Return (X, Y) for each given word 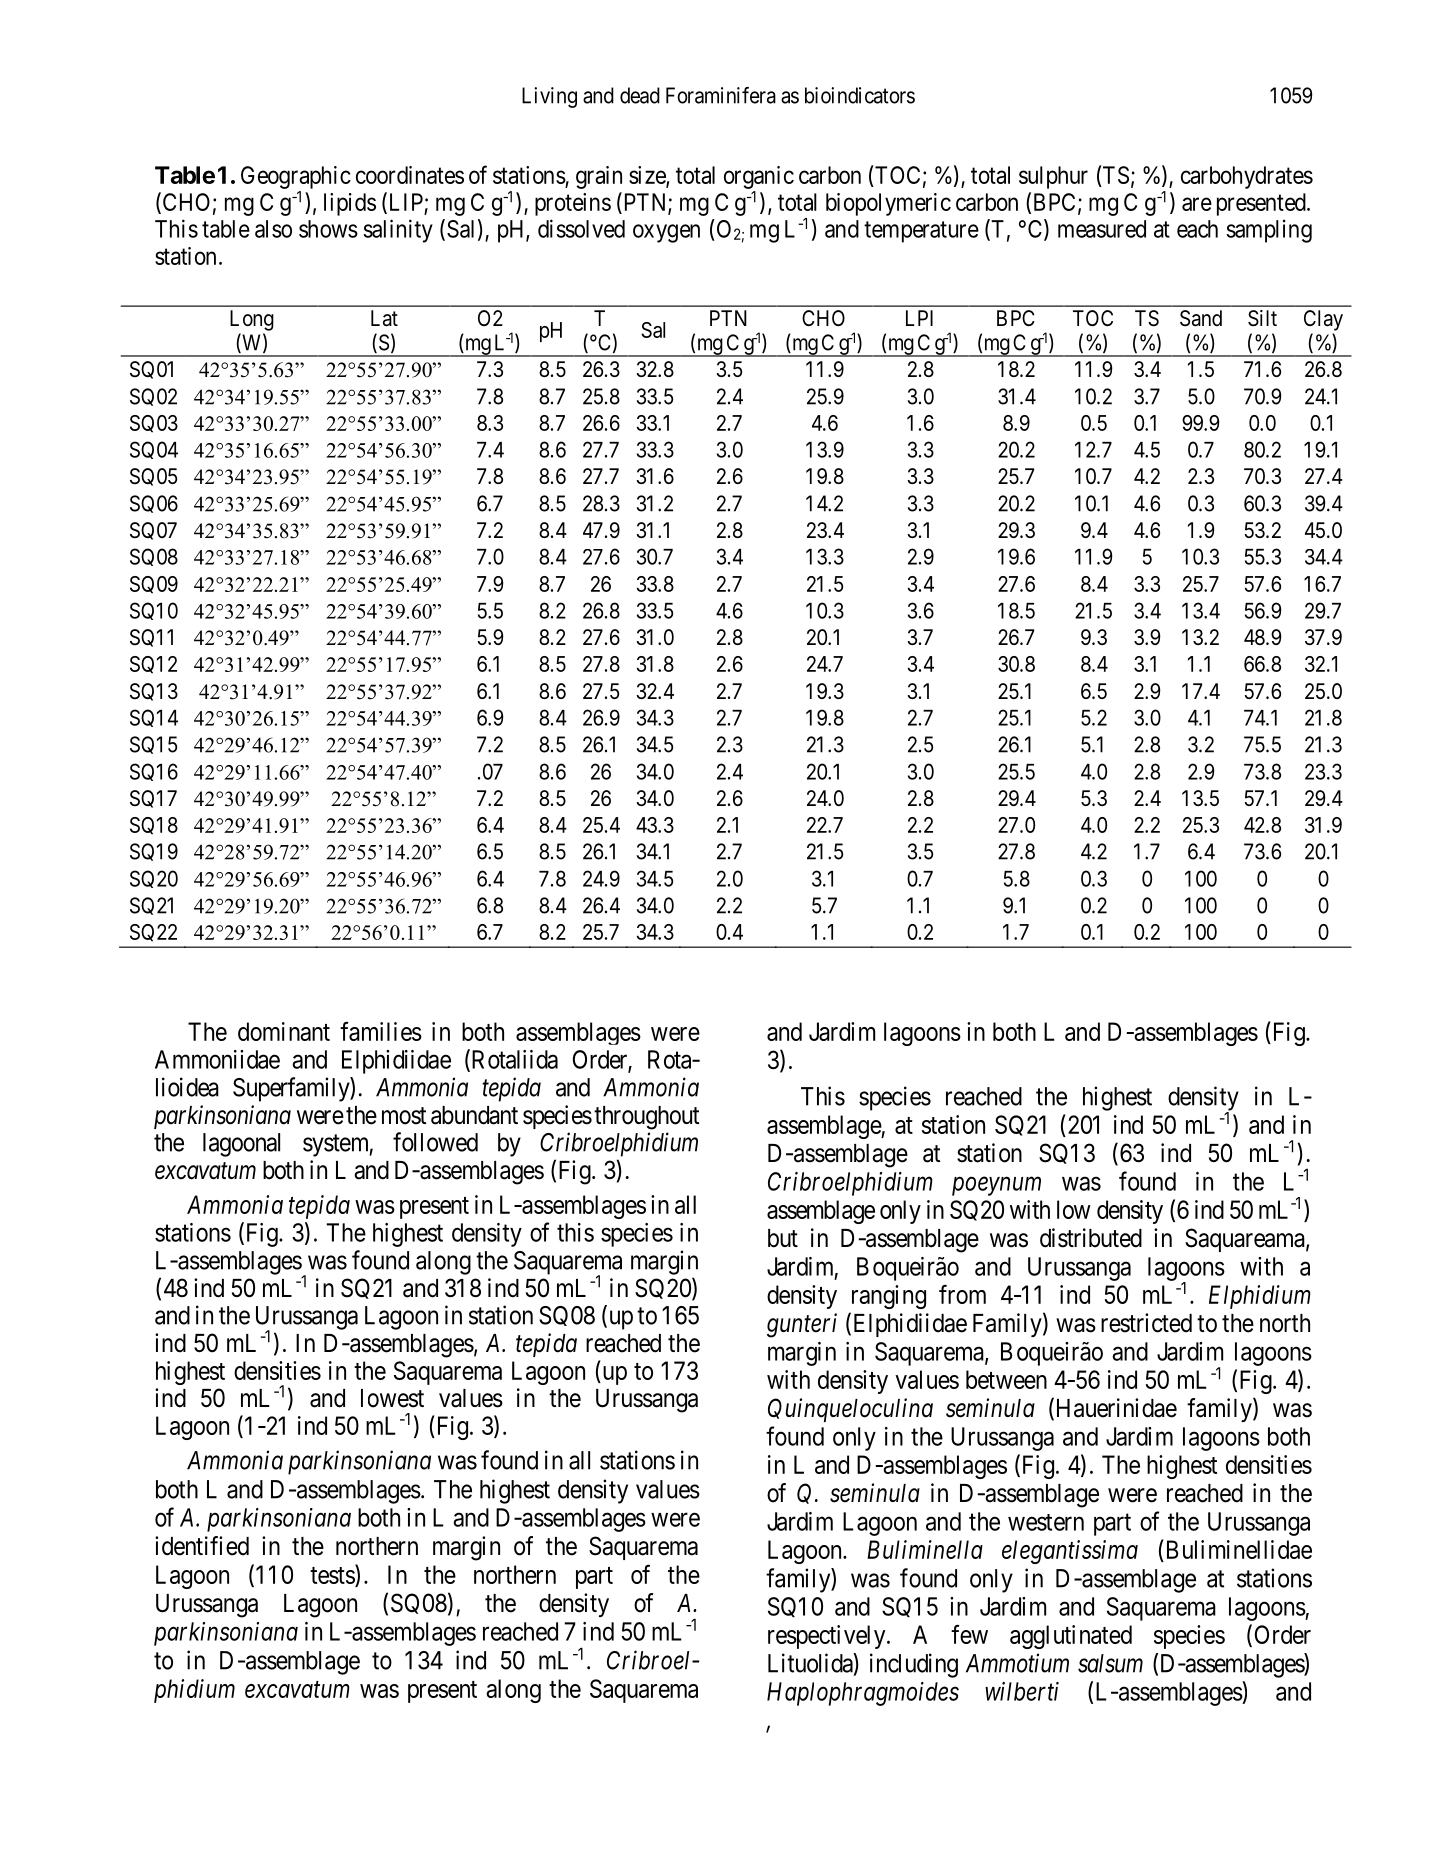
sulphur (1053, 177)
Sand (1201, 318)
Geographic (296, 177)
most (404, 1116)
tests (332, 1575)
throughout (646, 1118)
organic (759, 177)
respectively (828, 1637)
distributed (1091, 1238)
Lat (384, 318)
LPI (919, 318)
